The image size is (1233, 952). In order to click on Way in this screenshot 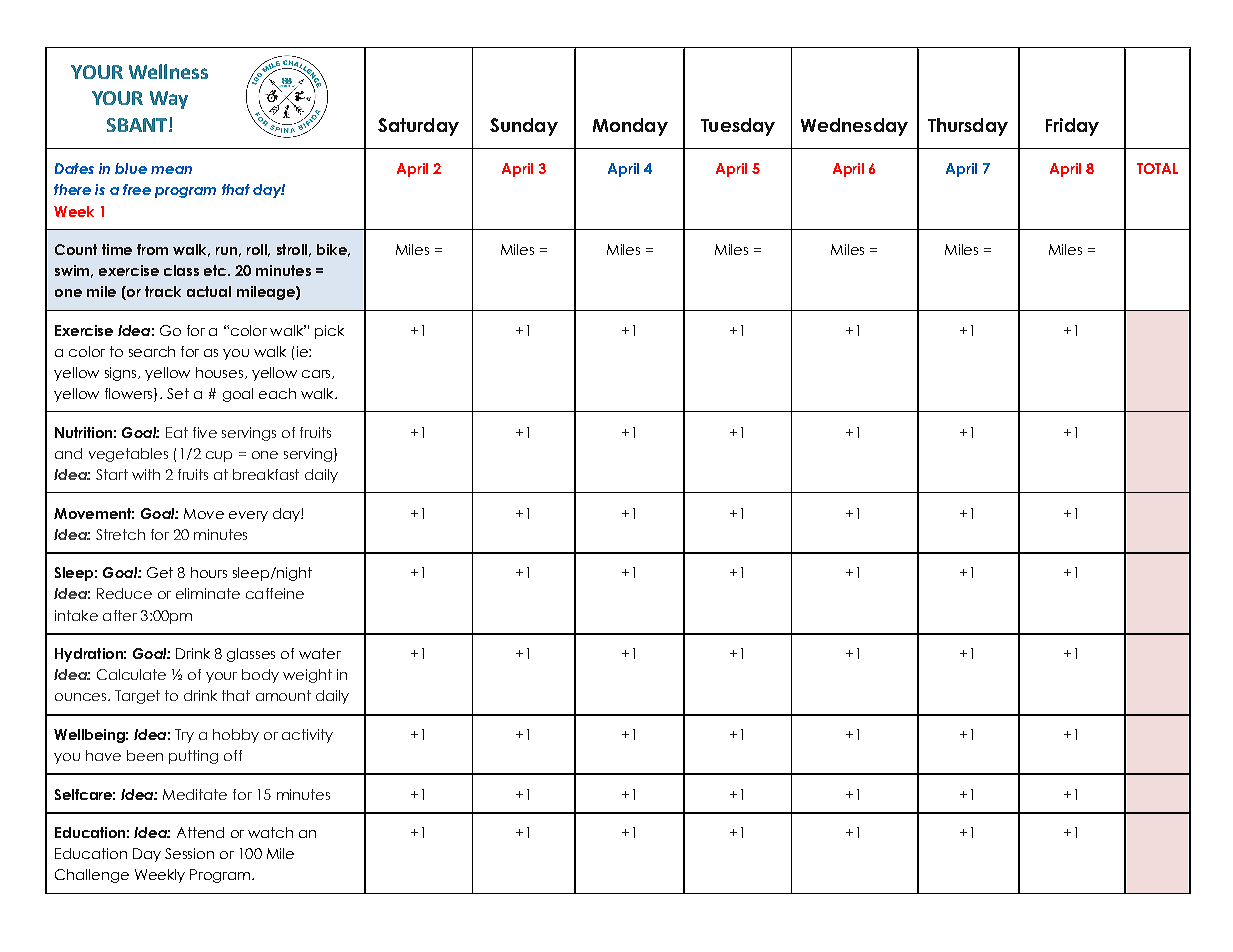, I will do `click(169, 100)`.
